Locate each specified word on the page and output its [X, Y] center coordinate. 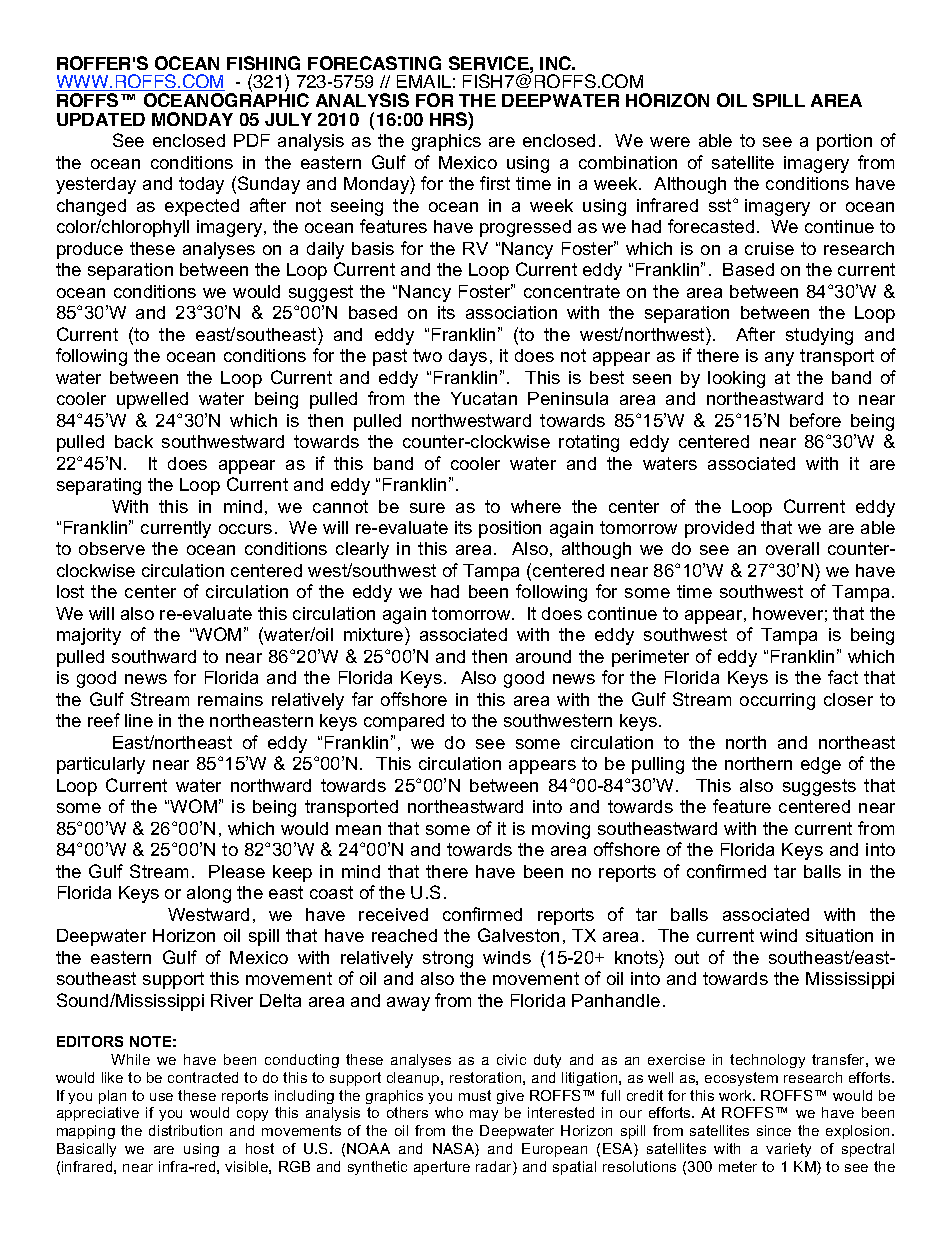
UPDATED [101, 119]
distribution [185, 1130]
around [543, 656]
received [393, 914]
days [468, 357]
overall [792, 548]
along [209, 894]
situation [839, 935]
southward [154, 656]
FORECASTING [374, 63]
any [779, 359]
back [134, 441]
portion [844, 142]
